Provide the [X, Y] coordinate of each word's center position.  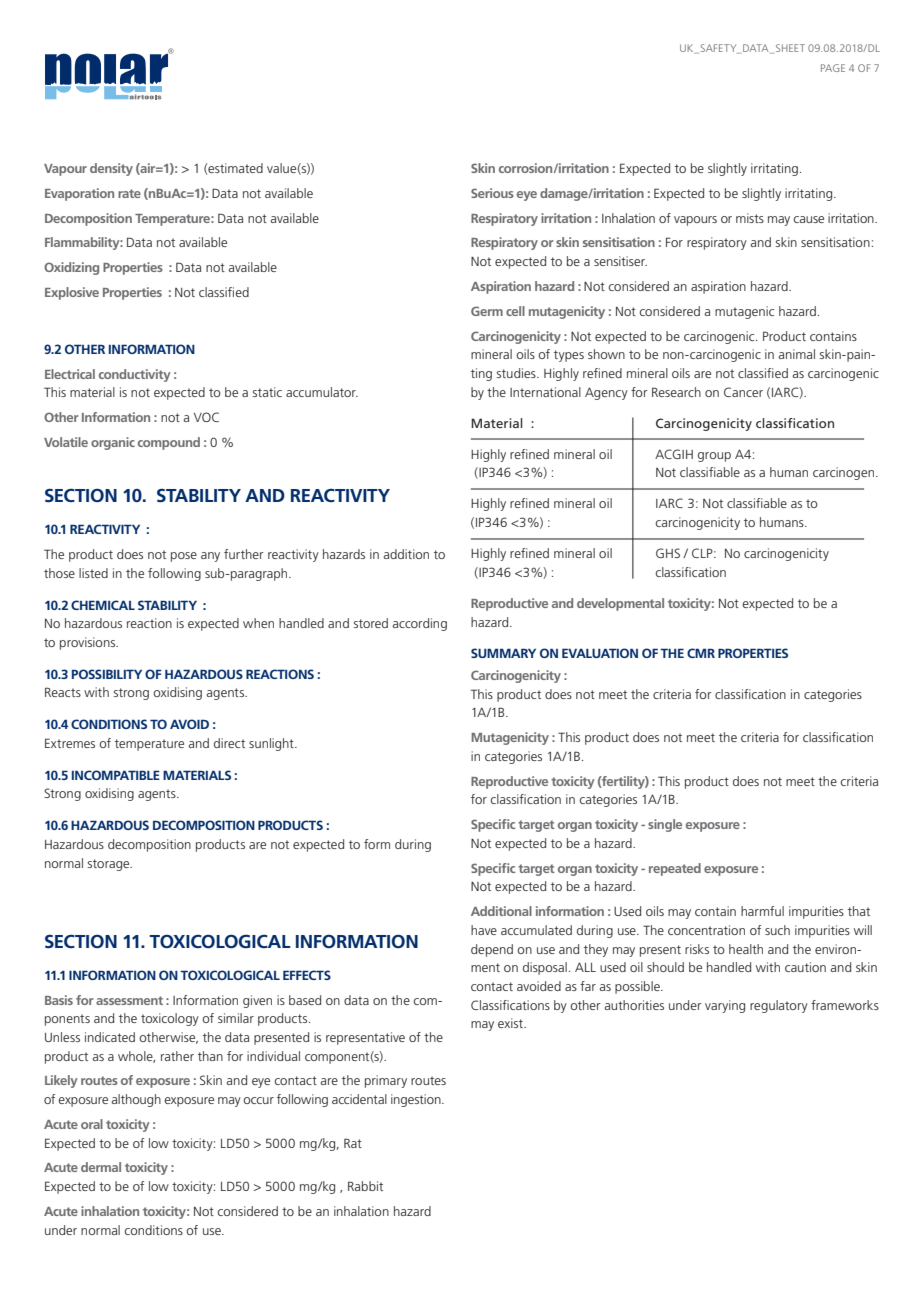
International [545, 392]
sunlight [272, 744]
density [111, 169]
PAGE [833, 68]
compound [169, 443]
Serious [492, 193]
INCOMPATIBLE [116, 775]
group [714, 457]
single [665, 825]
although [136, 1100]
